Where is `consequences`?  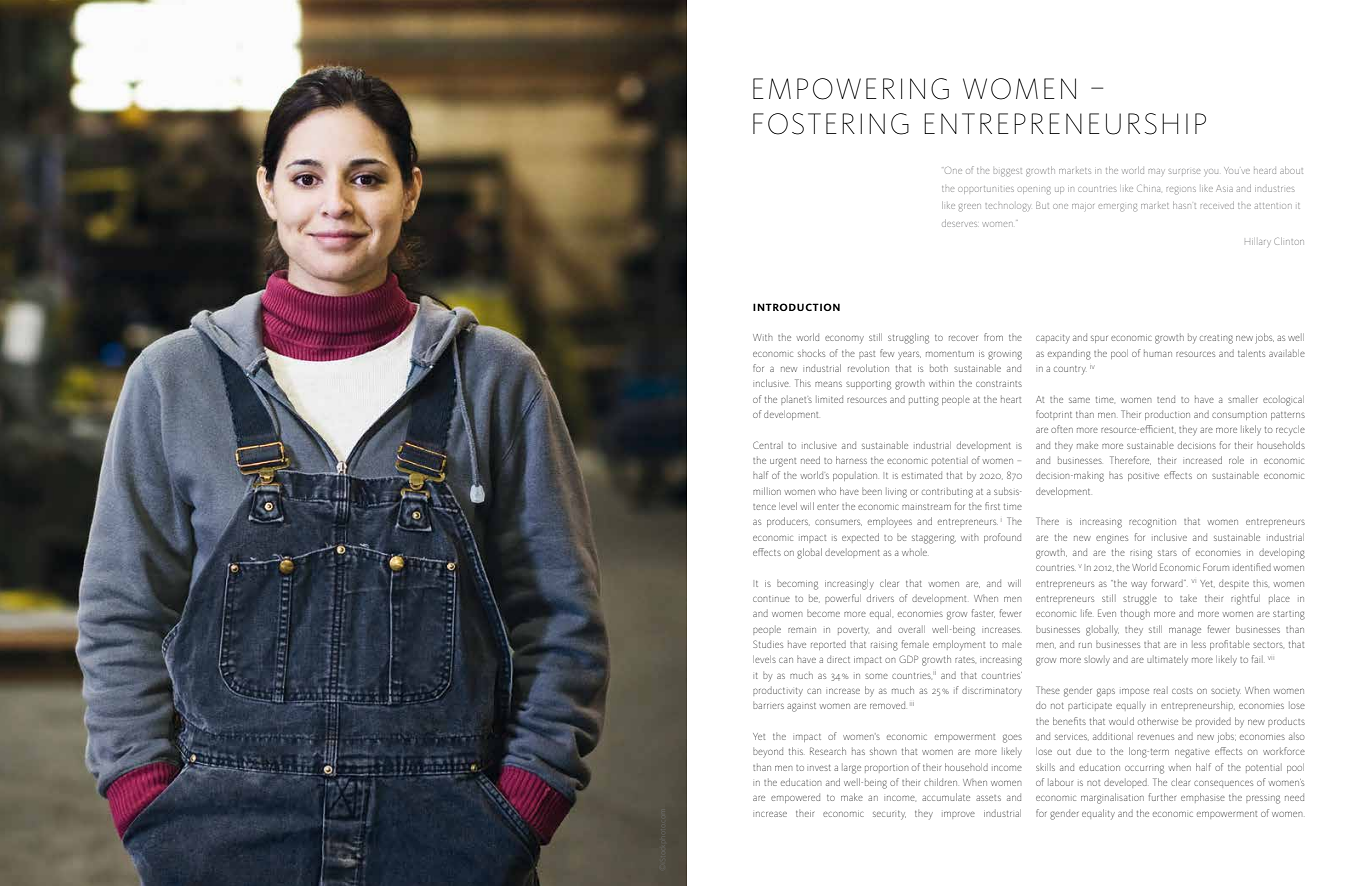
consequences is located at coordinates (1223, 784).
